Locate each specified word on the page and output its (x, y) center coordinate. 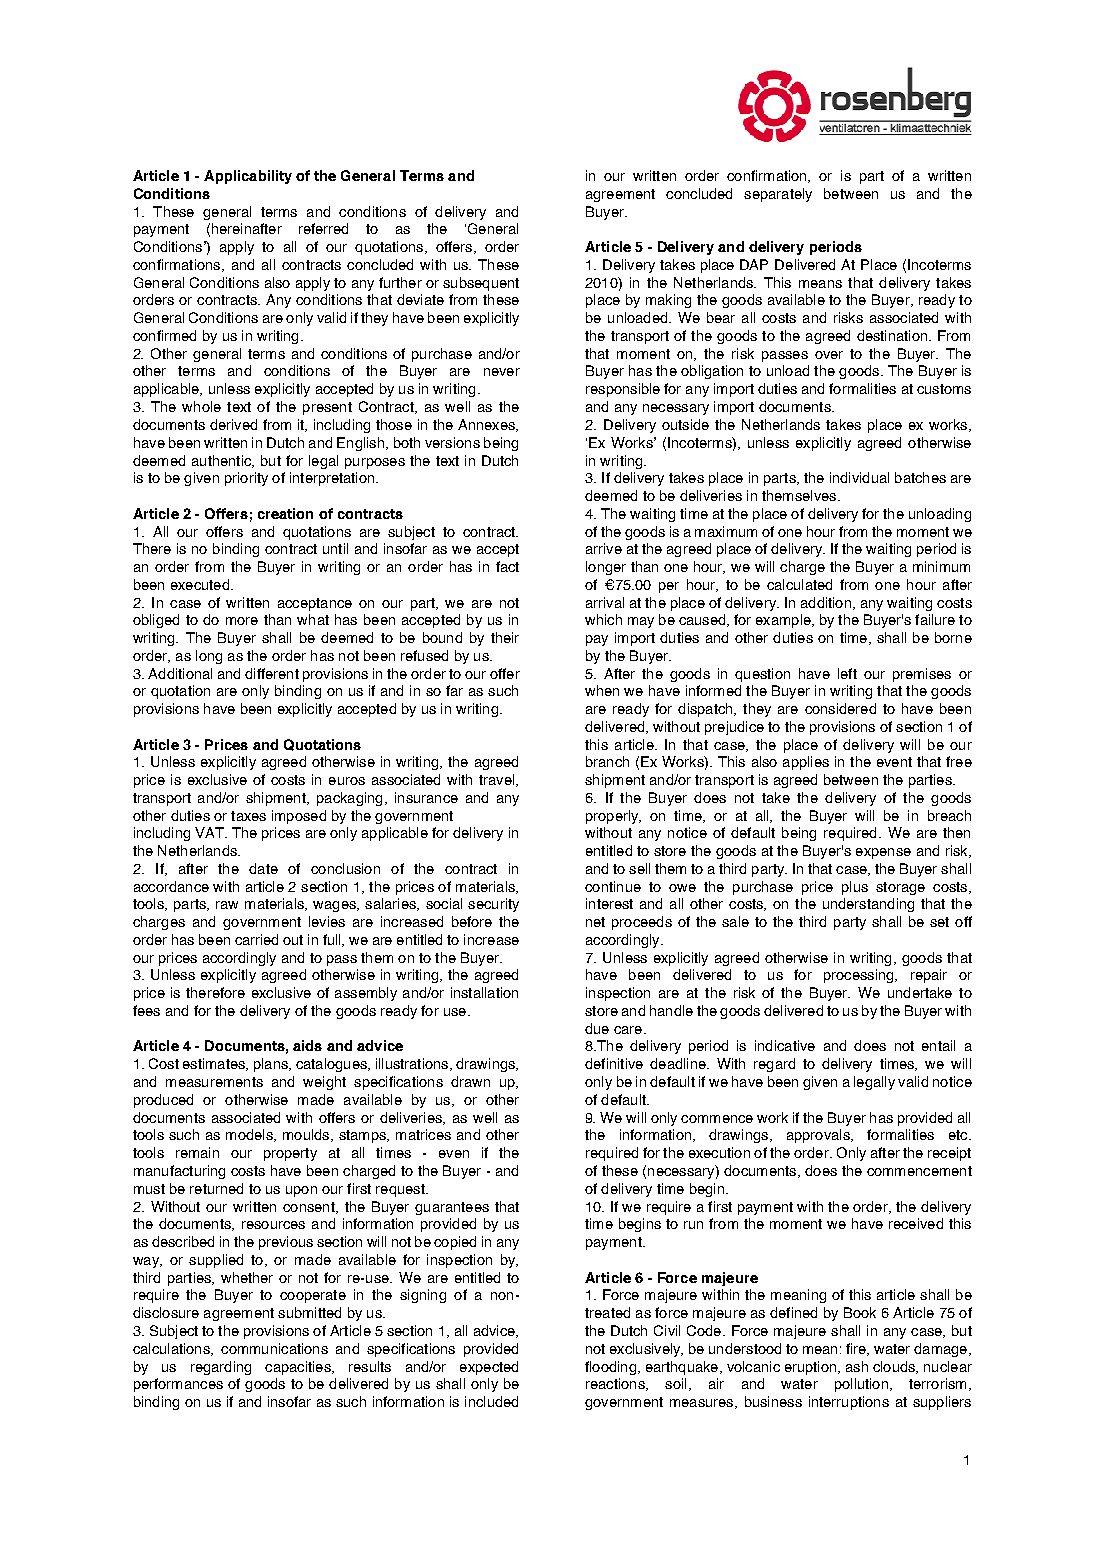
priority (246, 479)
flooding (610, 1368)
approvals (819, 1136)
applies (806, 763)
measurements (214, 1082)
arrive (604, 548)
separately (778, 195)
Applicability (248, 177)
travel (498, 780)
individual (859, 477)
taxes (248, 816)
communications (274, 1348)
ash (857, 1366)
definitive (614, 1063)
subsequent (481, 284)
